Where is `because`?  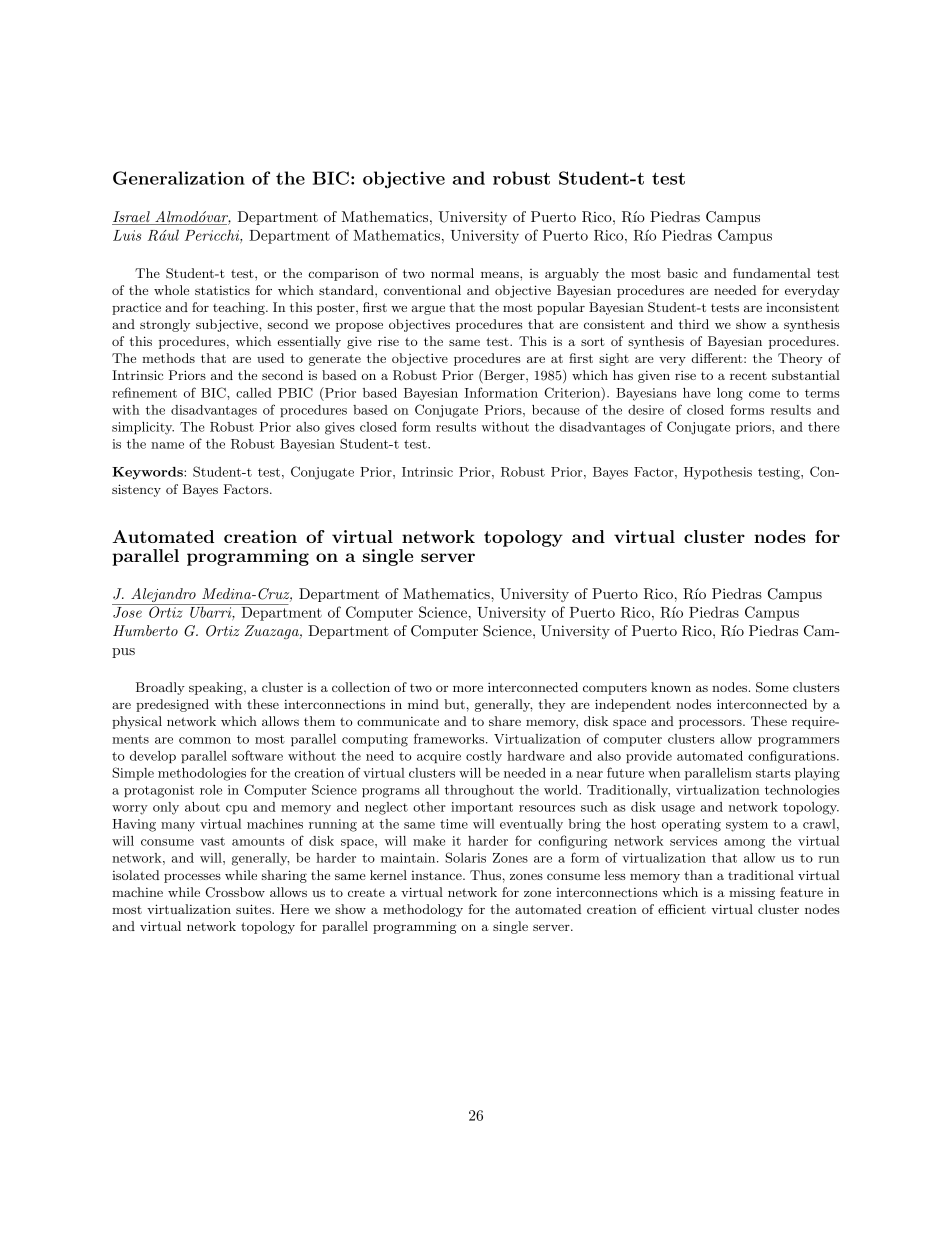
because is located at coordinates (556, 410).
